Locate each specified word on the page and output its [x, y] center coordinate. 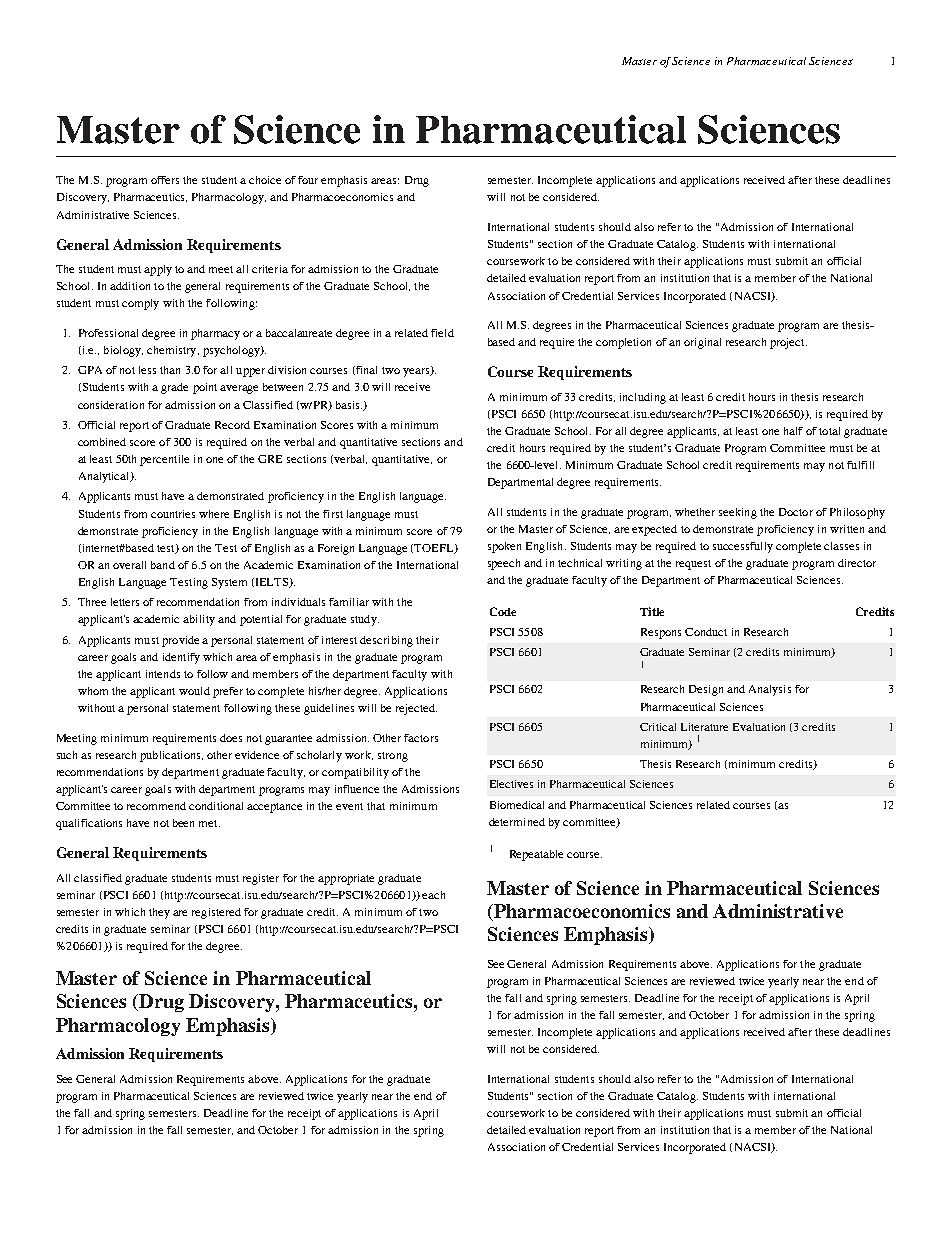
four [308, 180]
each [433, 895]
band [163, 565]
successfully [743, 547]
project [788, 343]
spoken [504, 547]
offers [165, 180]
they [159, 913]
